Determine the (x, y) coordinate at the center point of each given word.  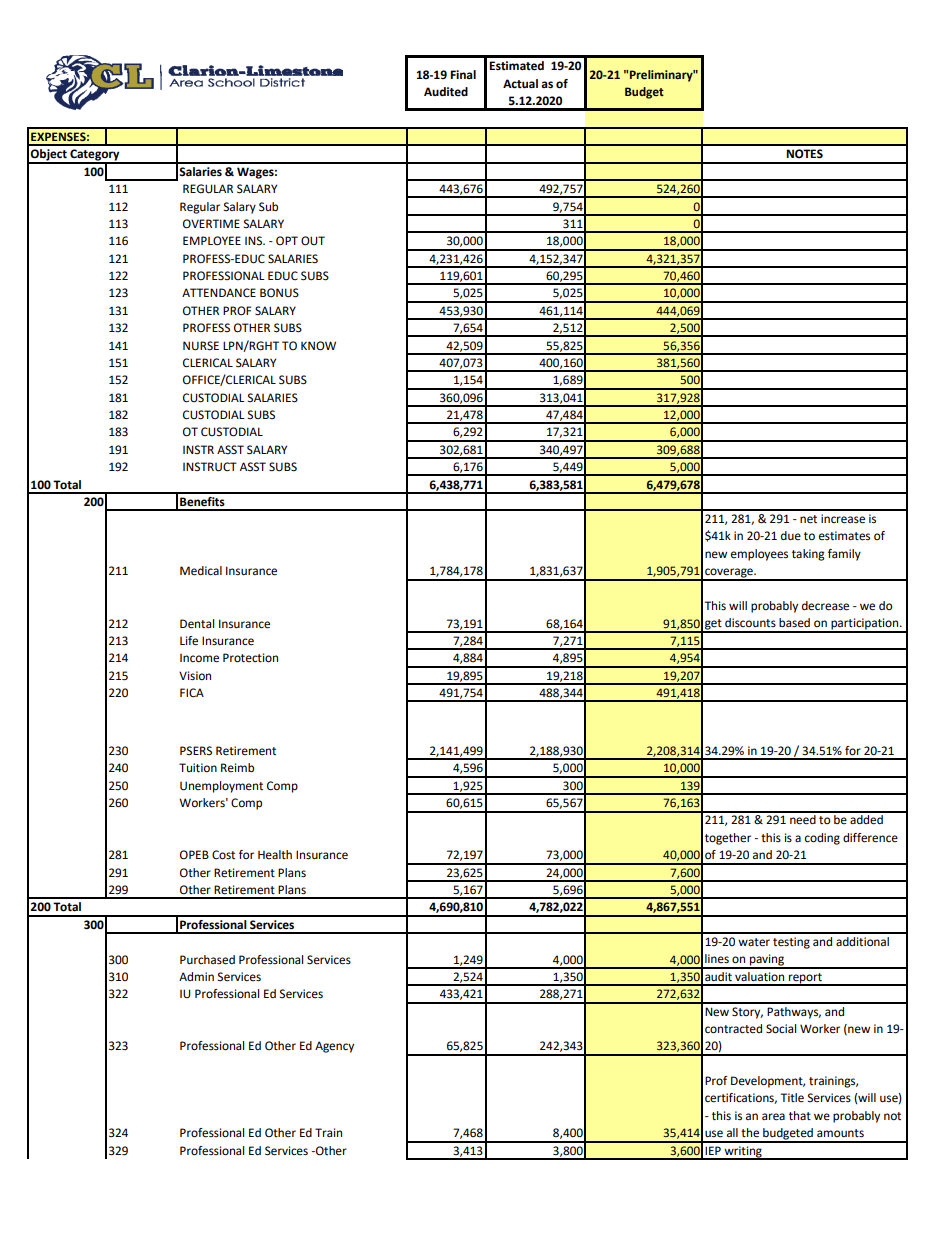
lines (717, 959)
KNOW (318, 346)
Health (275, 855)
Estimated (516, 66)
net (808, 519)
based (794, 623)
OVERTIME (211, 224)
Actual (520, 84)
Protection (250, 658)
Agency (334, 1047)
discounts (750, 623)
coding (822, 839)
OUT (313, 241)
